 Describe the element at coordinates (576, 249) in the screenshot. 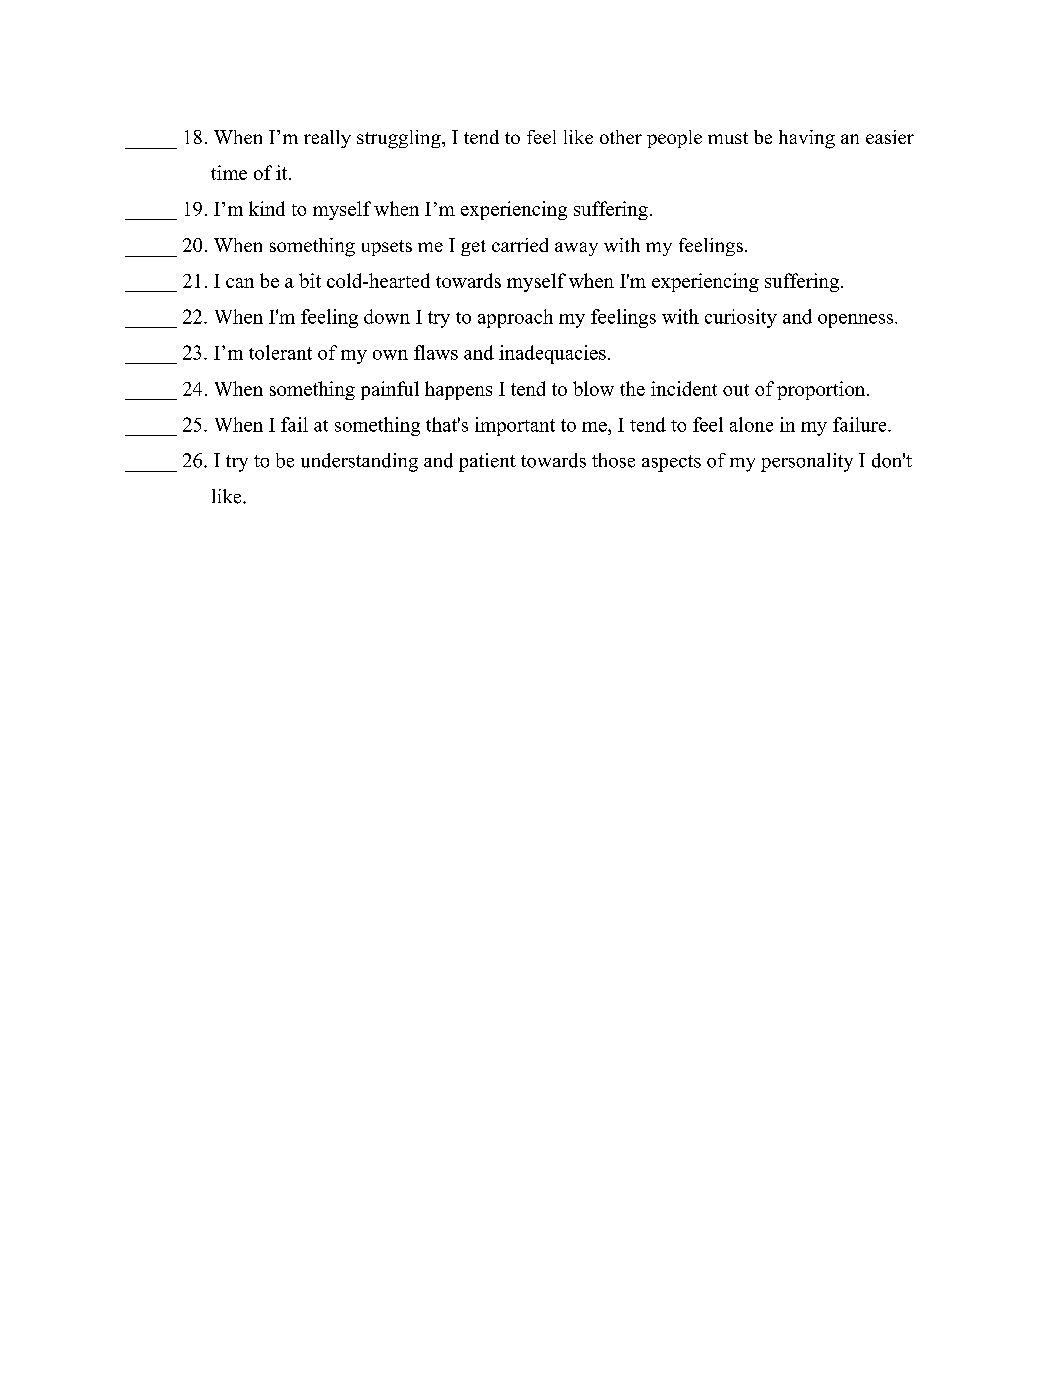

I see `away` at that location.
